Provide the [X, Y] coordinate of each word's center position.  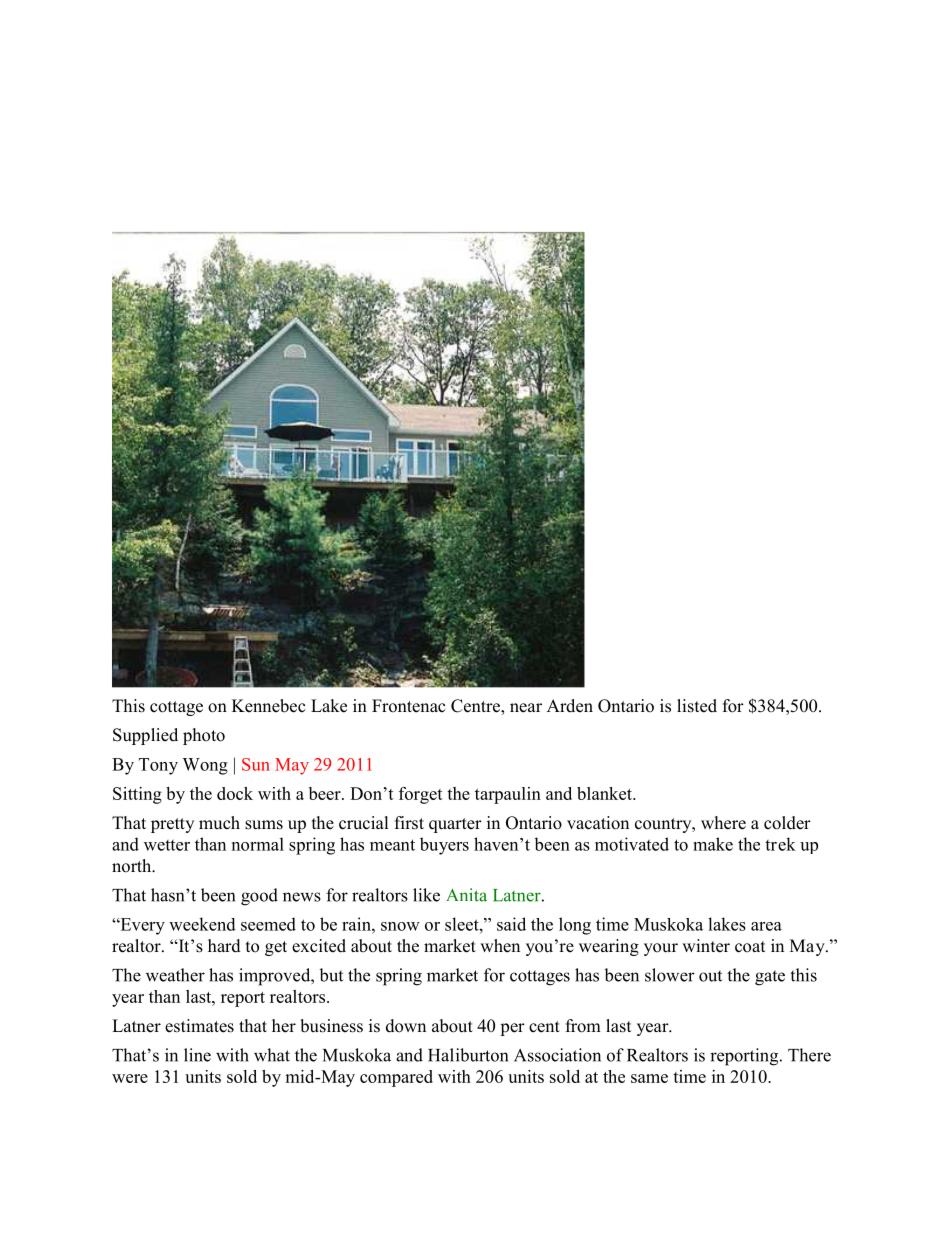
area [766, 926]
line [197, 1055]
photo [204, 736]
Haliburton [468, 1055]
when [500, 946]
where [723, 823]
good [259, 897]
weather [175, 975]
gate [770, 978]
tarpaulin [508, 795]
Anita [466, 895]
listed [697, 706]
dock [235, 793]
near [526, 708]
